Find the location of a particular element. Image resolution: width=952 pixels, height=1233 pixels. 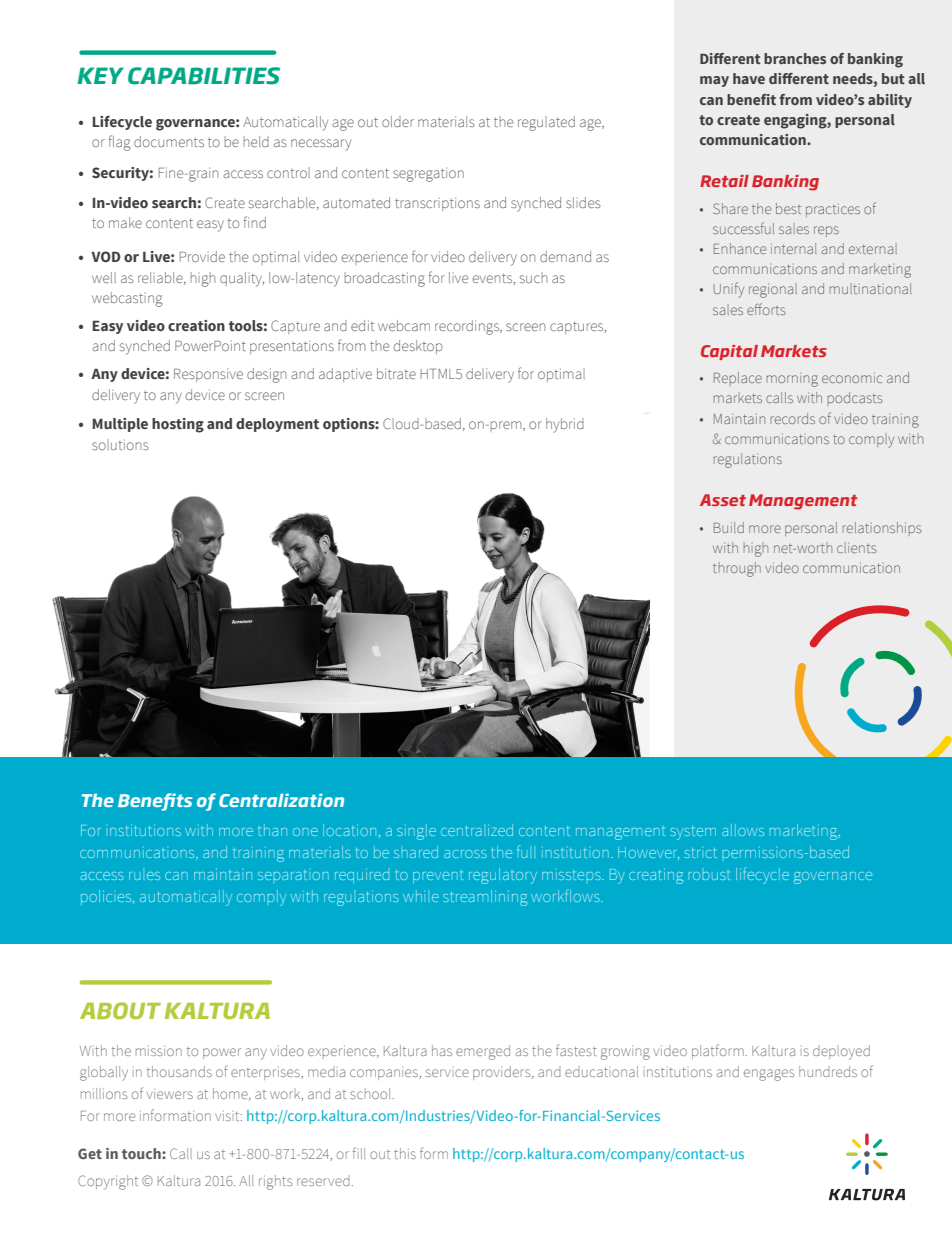

branches is located at coordinates (795, 58).
